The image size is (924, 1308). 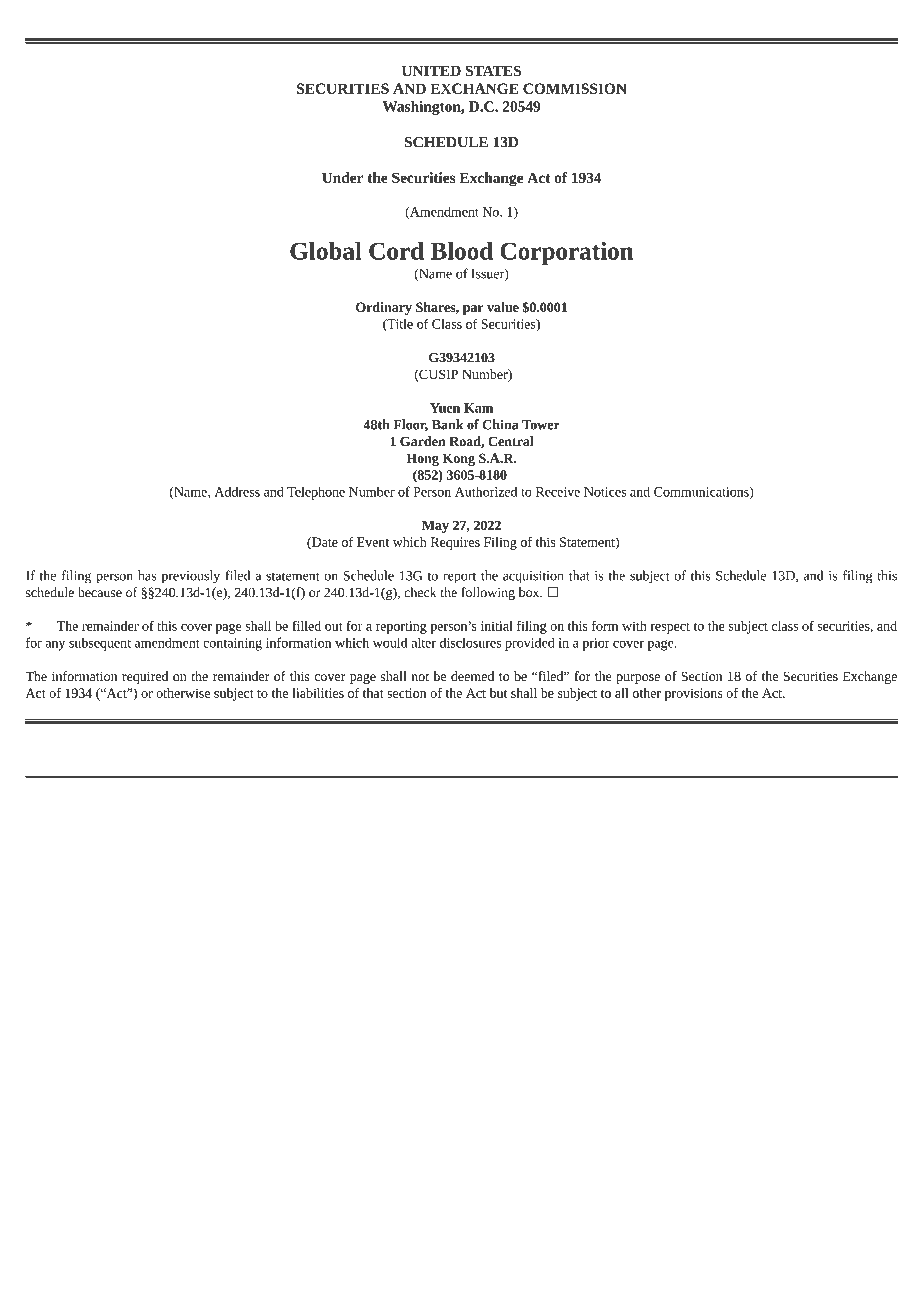 I want to click on Event, so click(x=373, y=542).
